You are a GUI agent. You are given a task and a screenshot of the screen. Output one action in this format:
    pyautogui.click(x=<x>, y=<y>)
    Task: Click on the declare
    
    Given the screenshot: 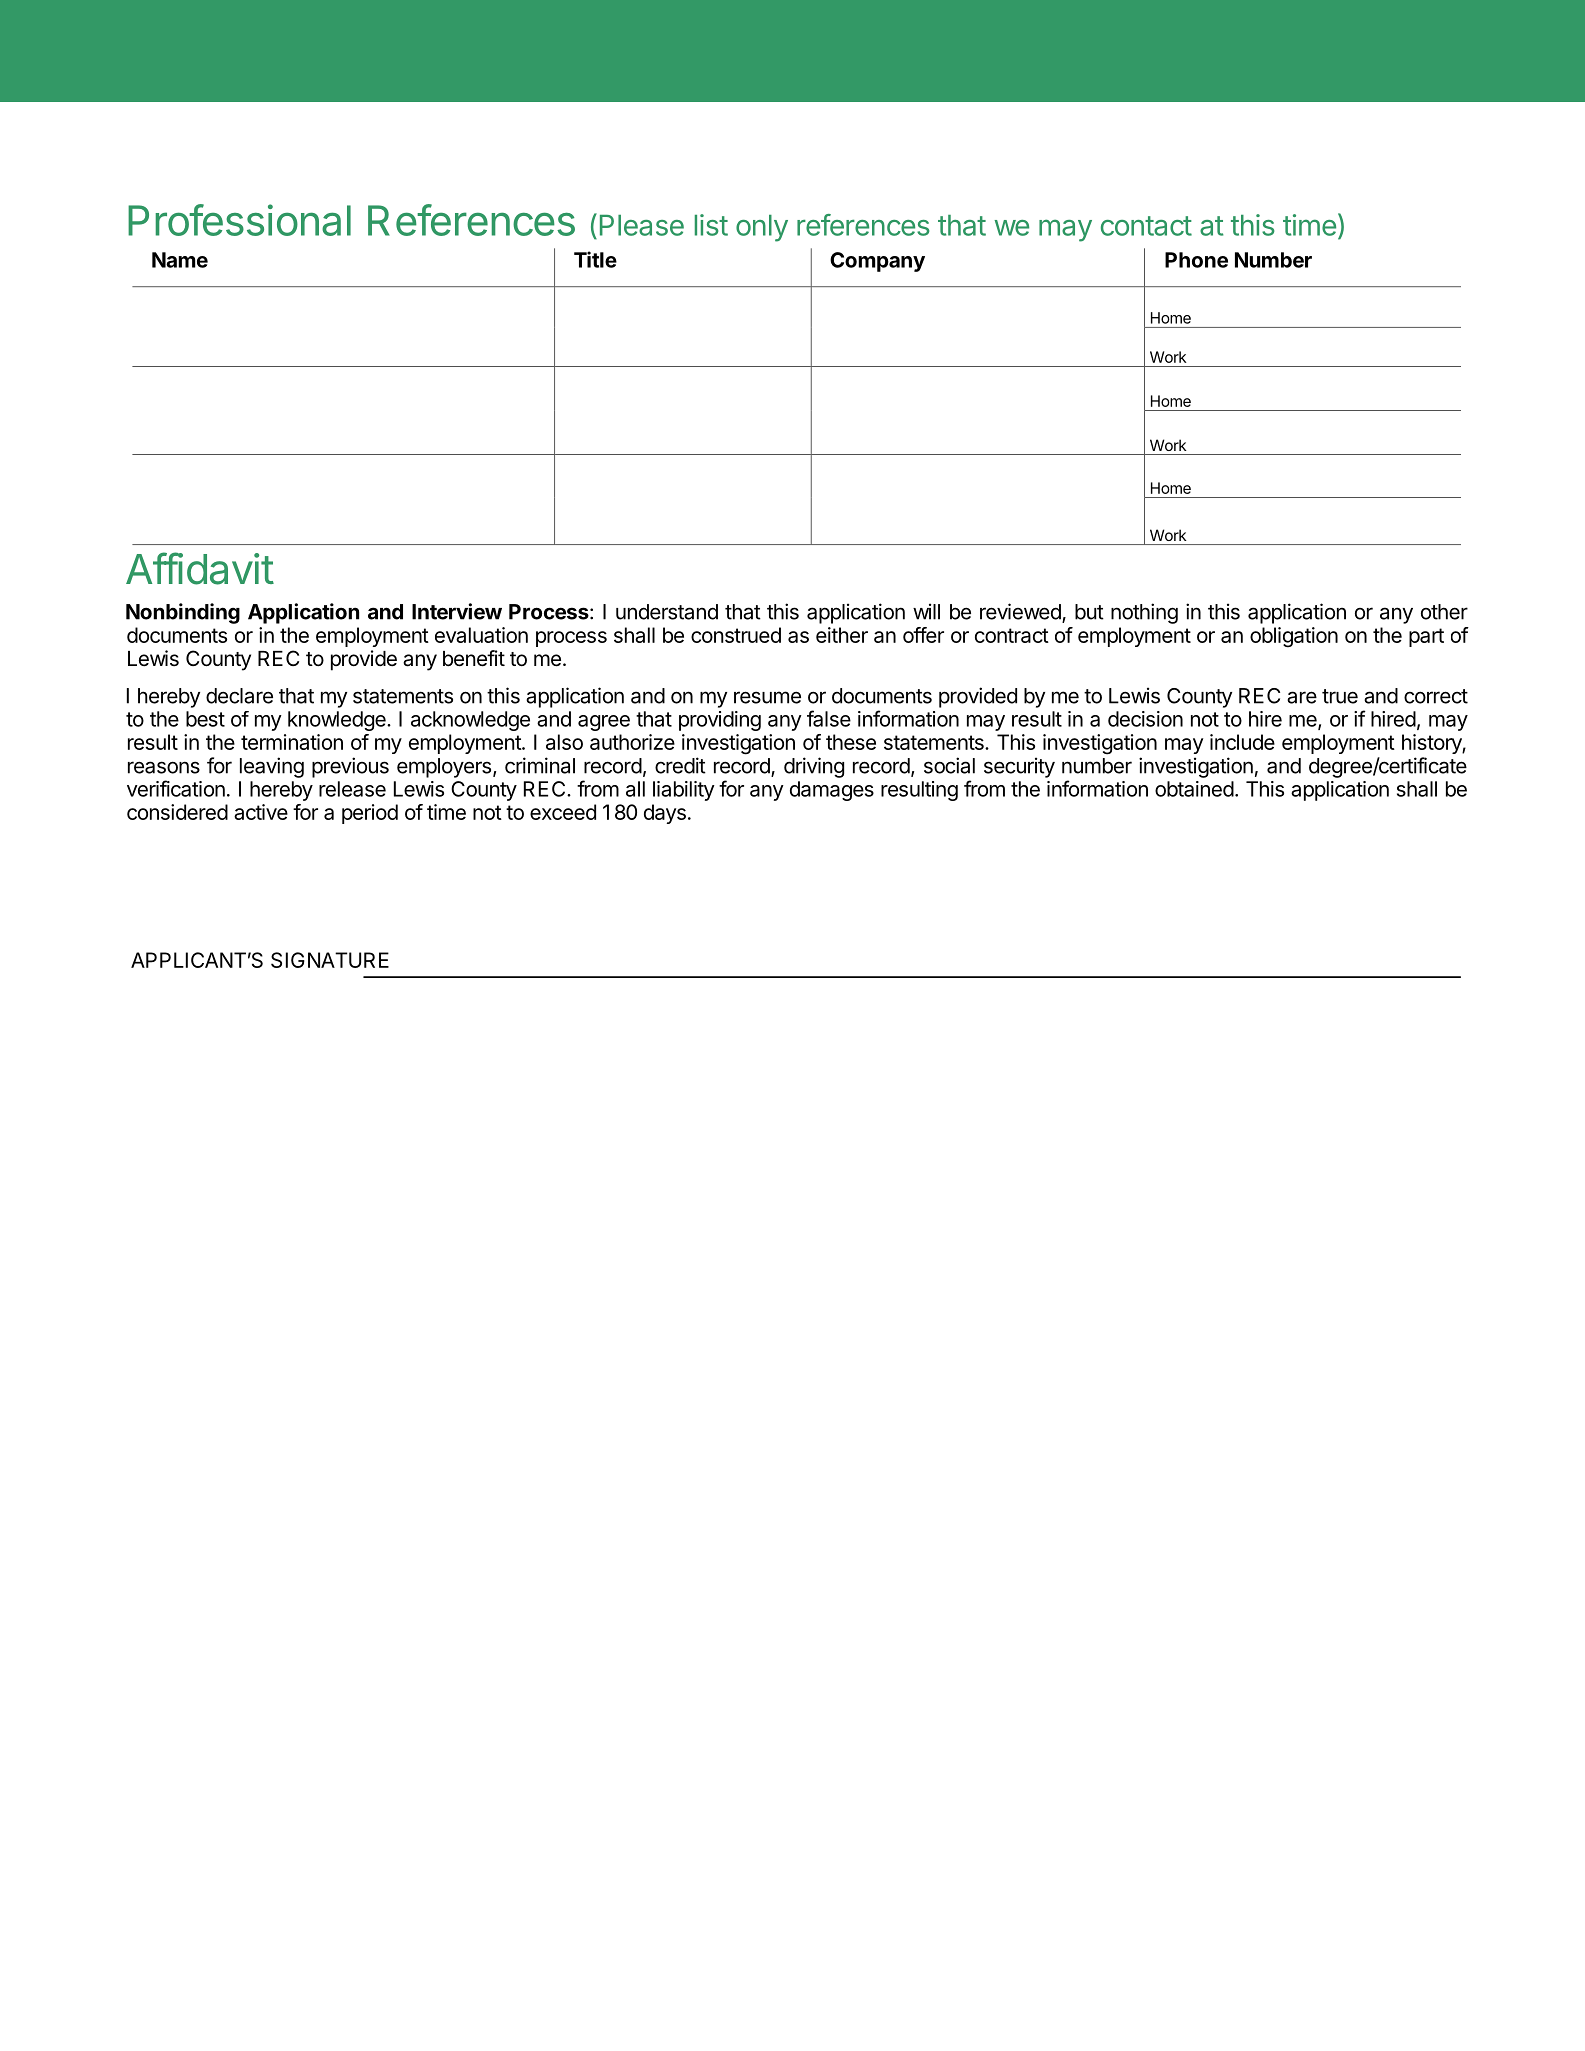 What is the action you would take?
    pyautogui.click(x=239, y=696)
